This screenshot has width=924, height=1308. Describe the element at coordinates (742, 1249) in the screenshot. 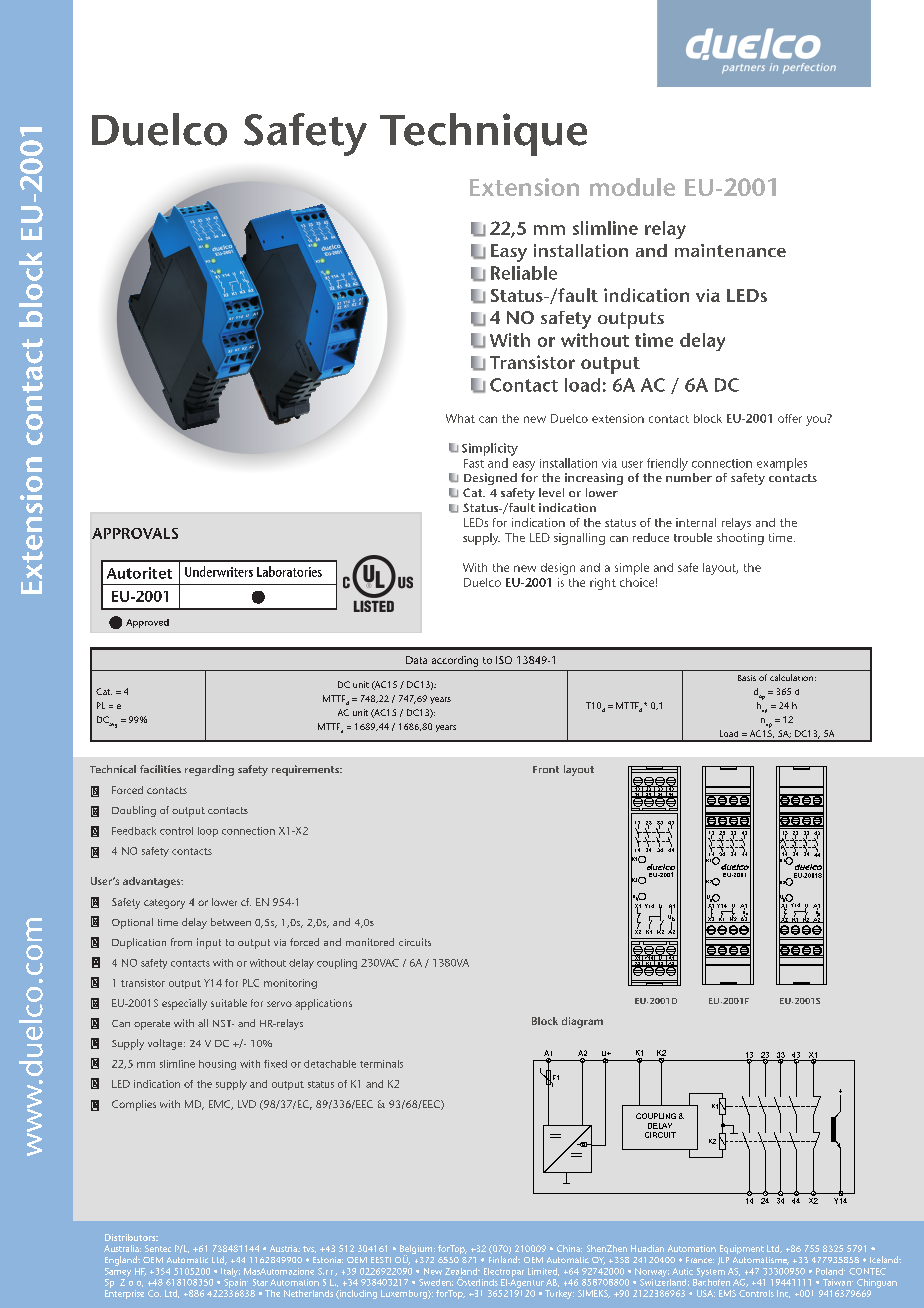

I see `Equipment` at that location.
